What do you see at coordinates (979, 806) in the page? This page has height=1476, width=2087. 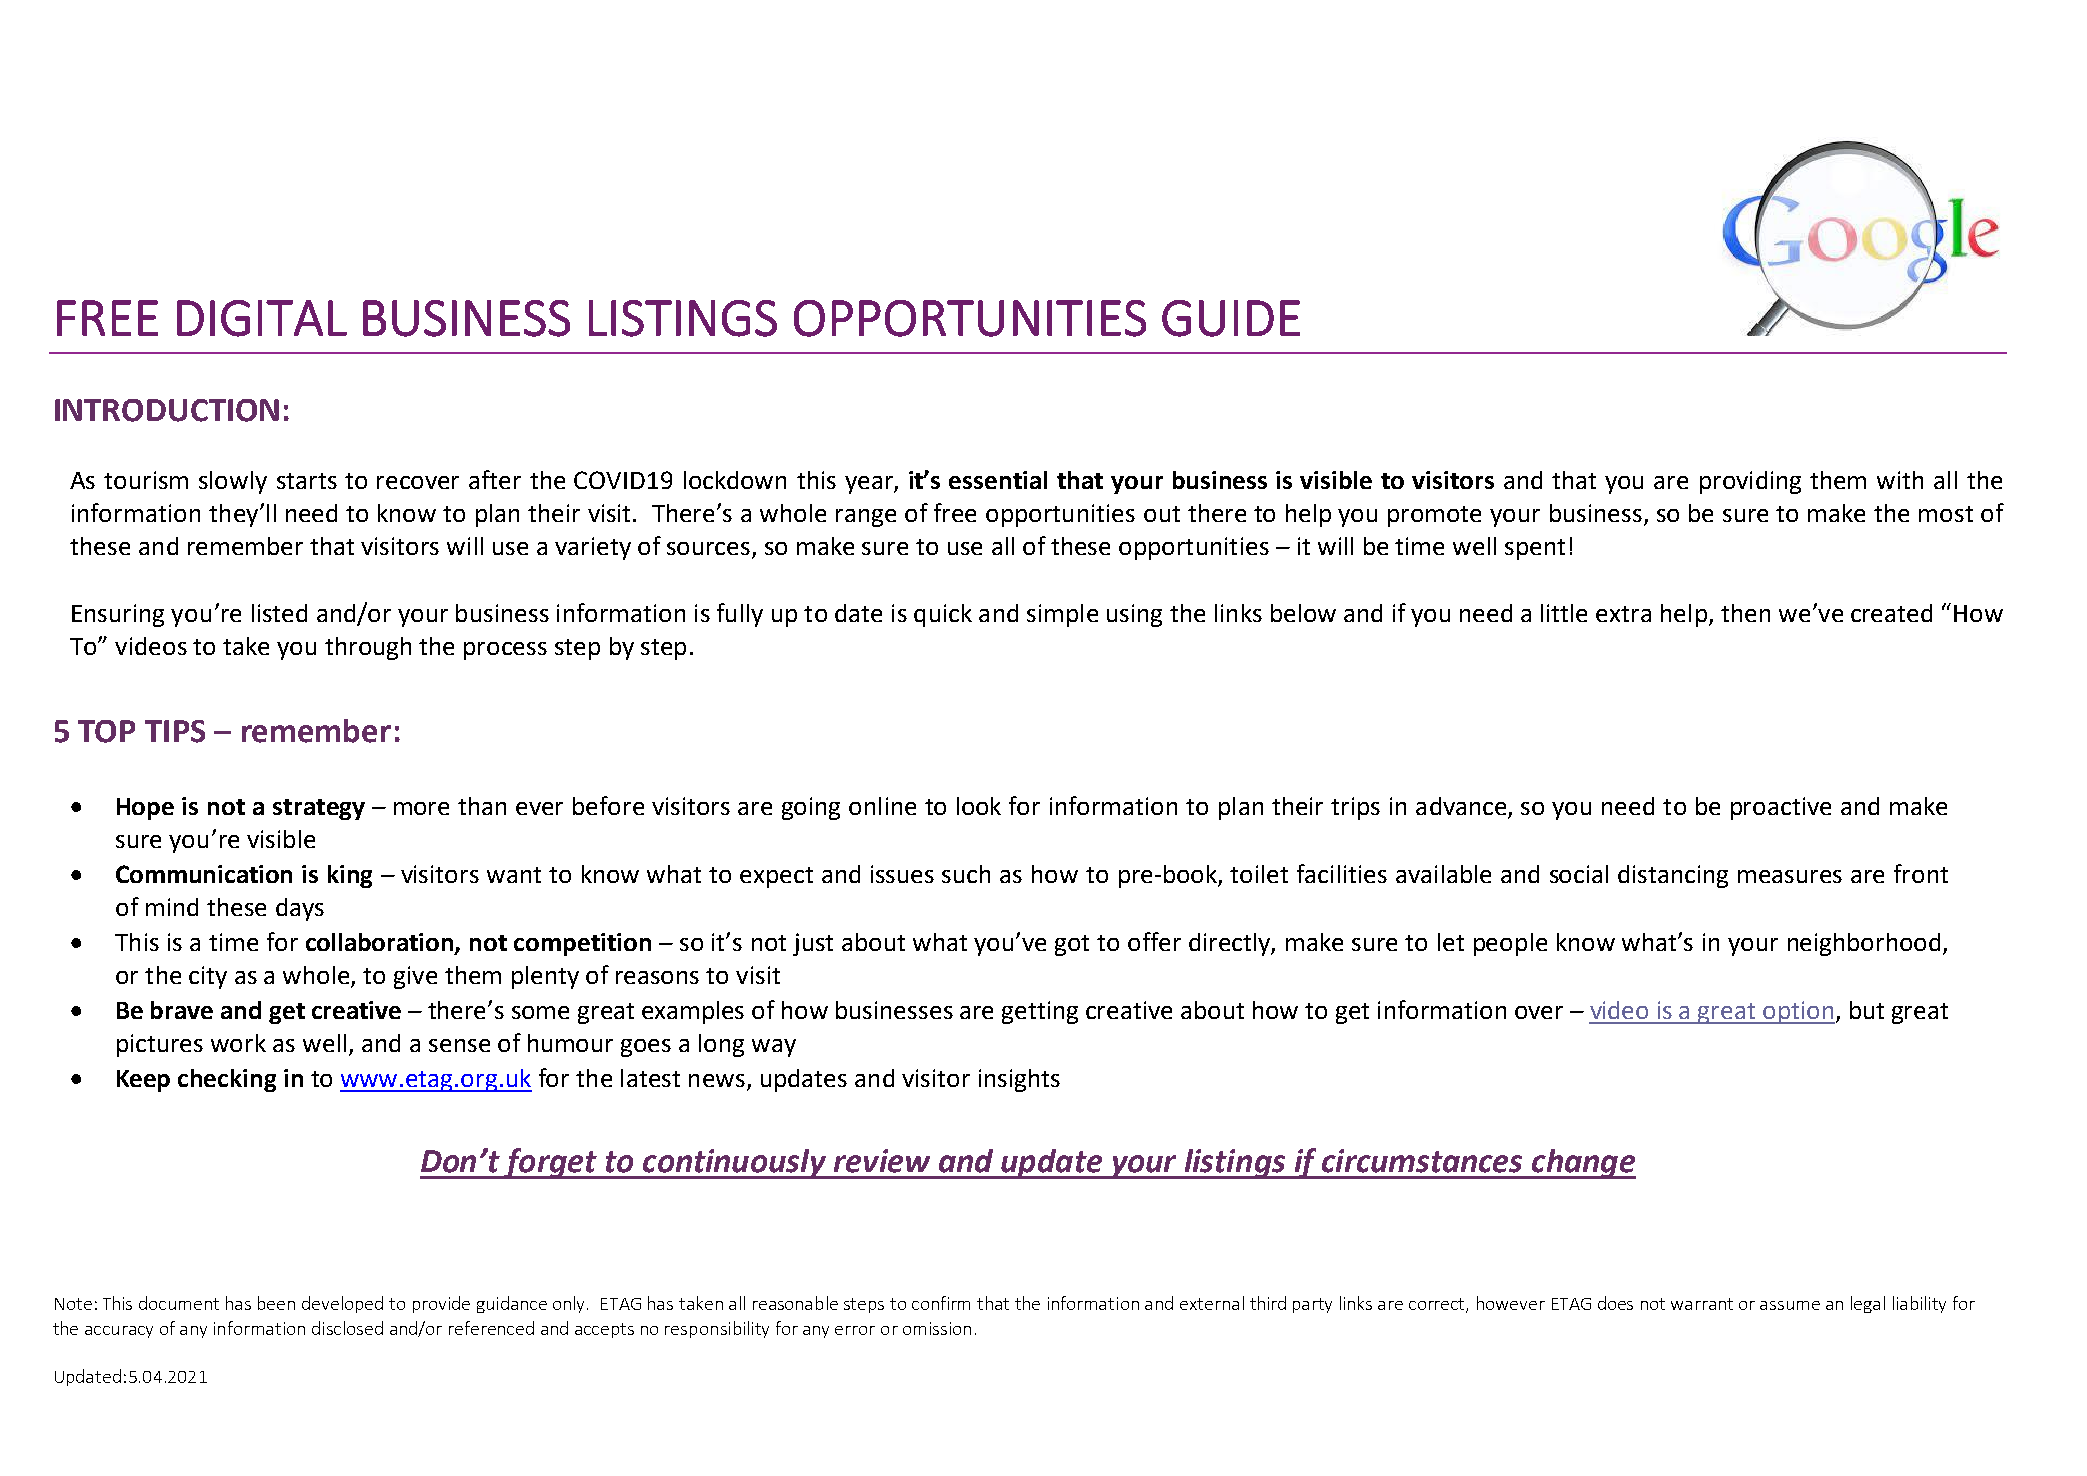 I see `look` at bounding box center [979, 806].
